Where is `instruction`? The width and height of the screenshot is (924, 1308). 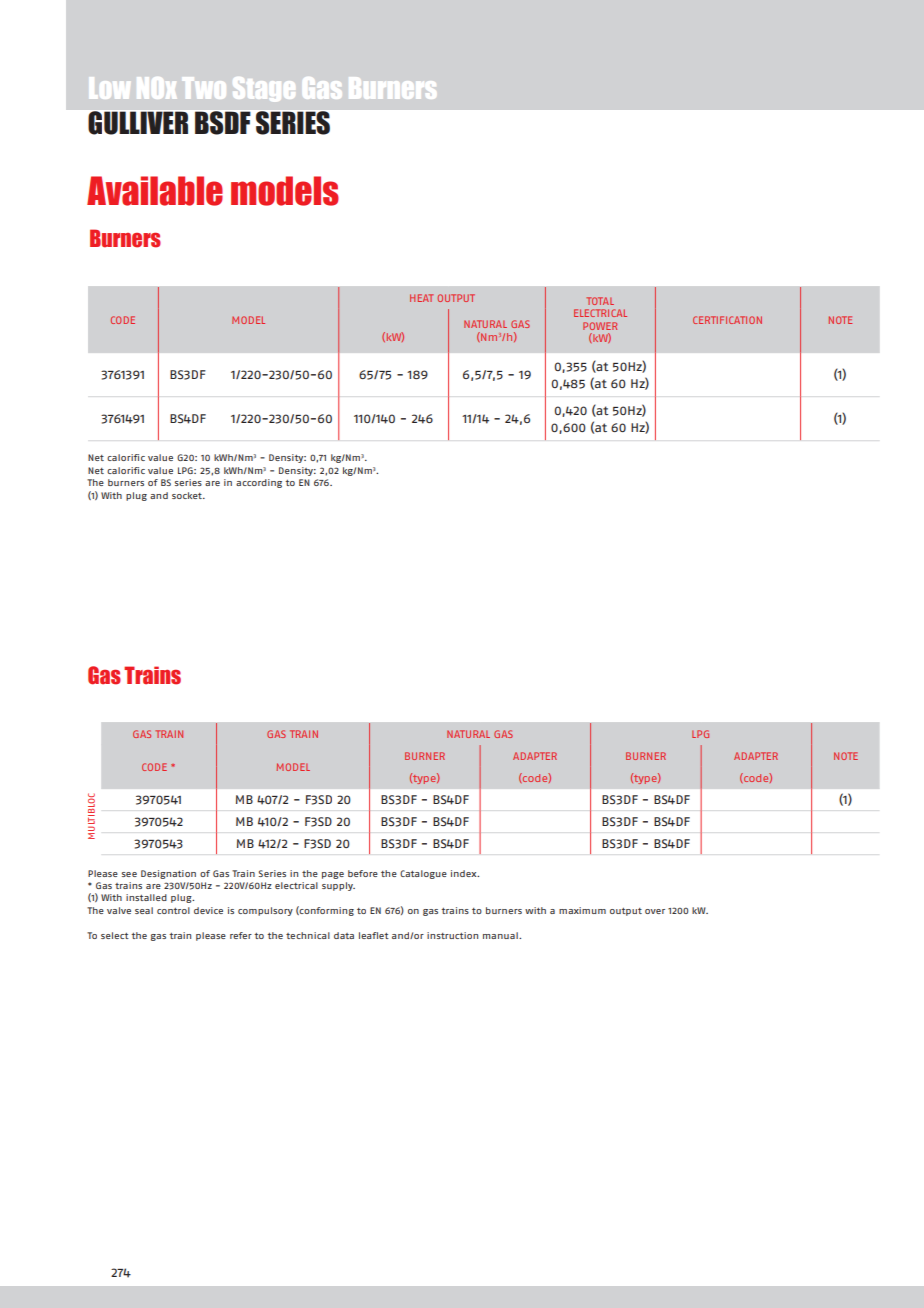 instruction is located at coordinates (452, 935).
